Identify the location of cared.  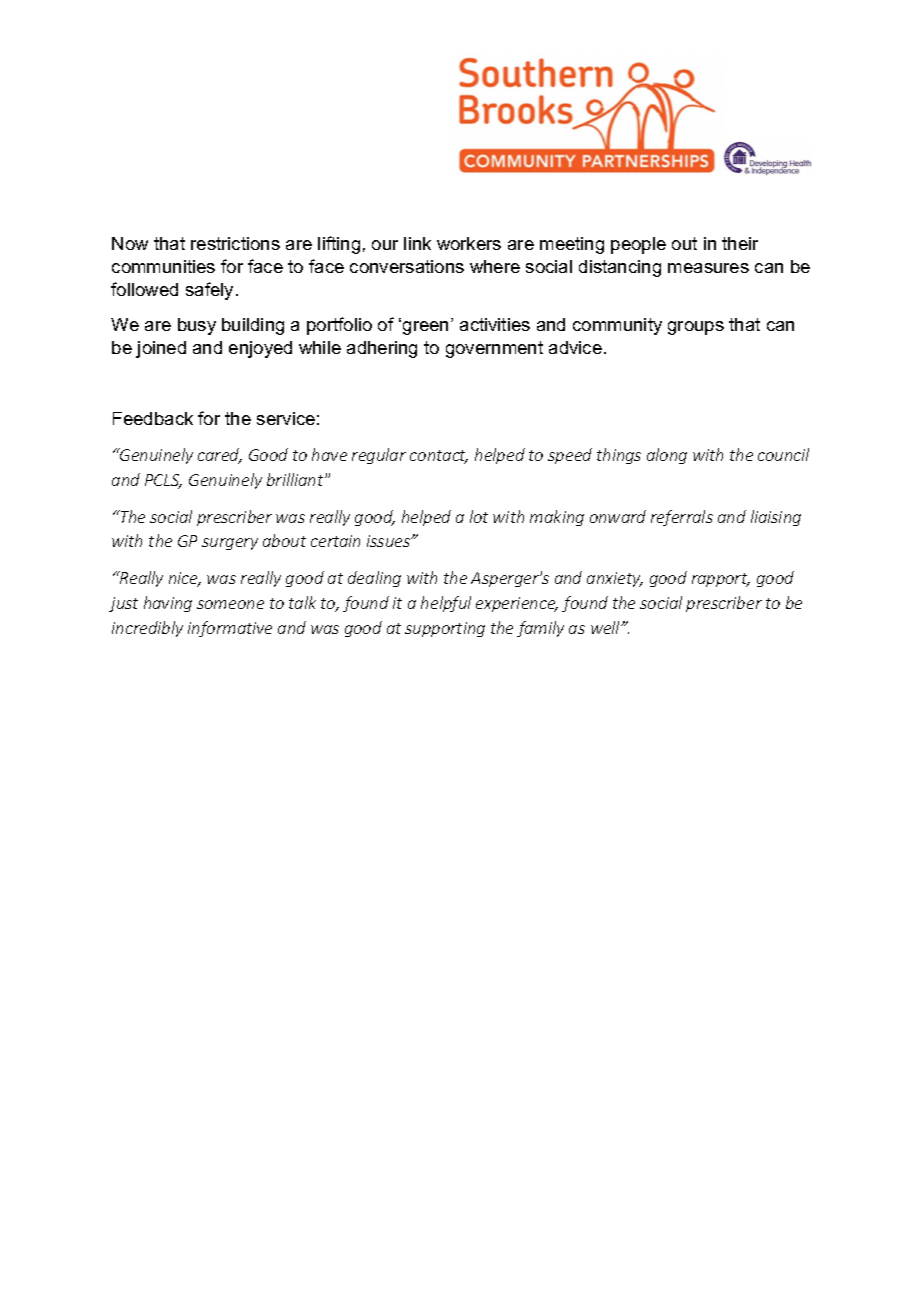
(220, 456).
